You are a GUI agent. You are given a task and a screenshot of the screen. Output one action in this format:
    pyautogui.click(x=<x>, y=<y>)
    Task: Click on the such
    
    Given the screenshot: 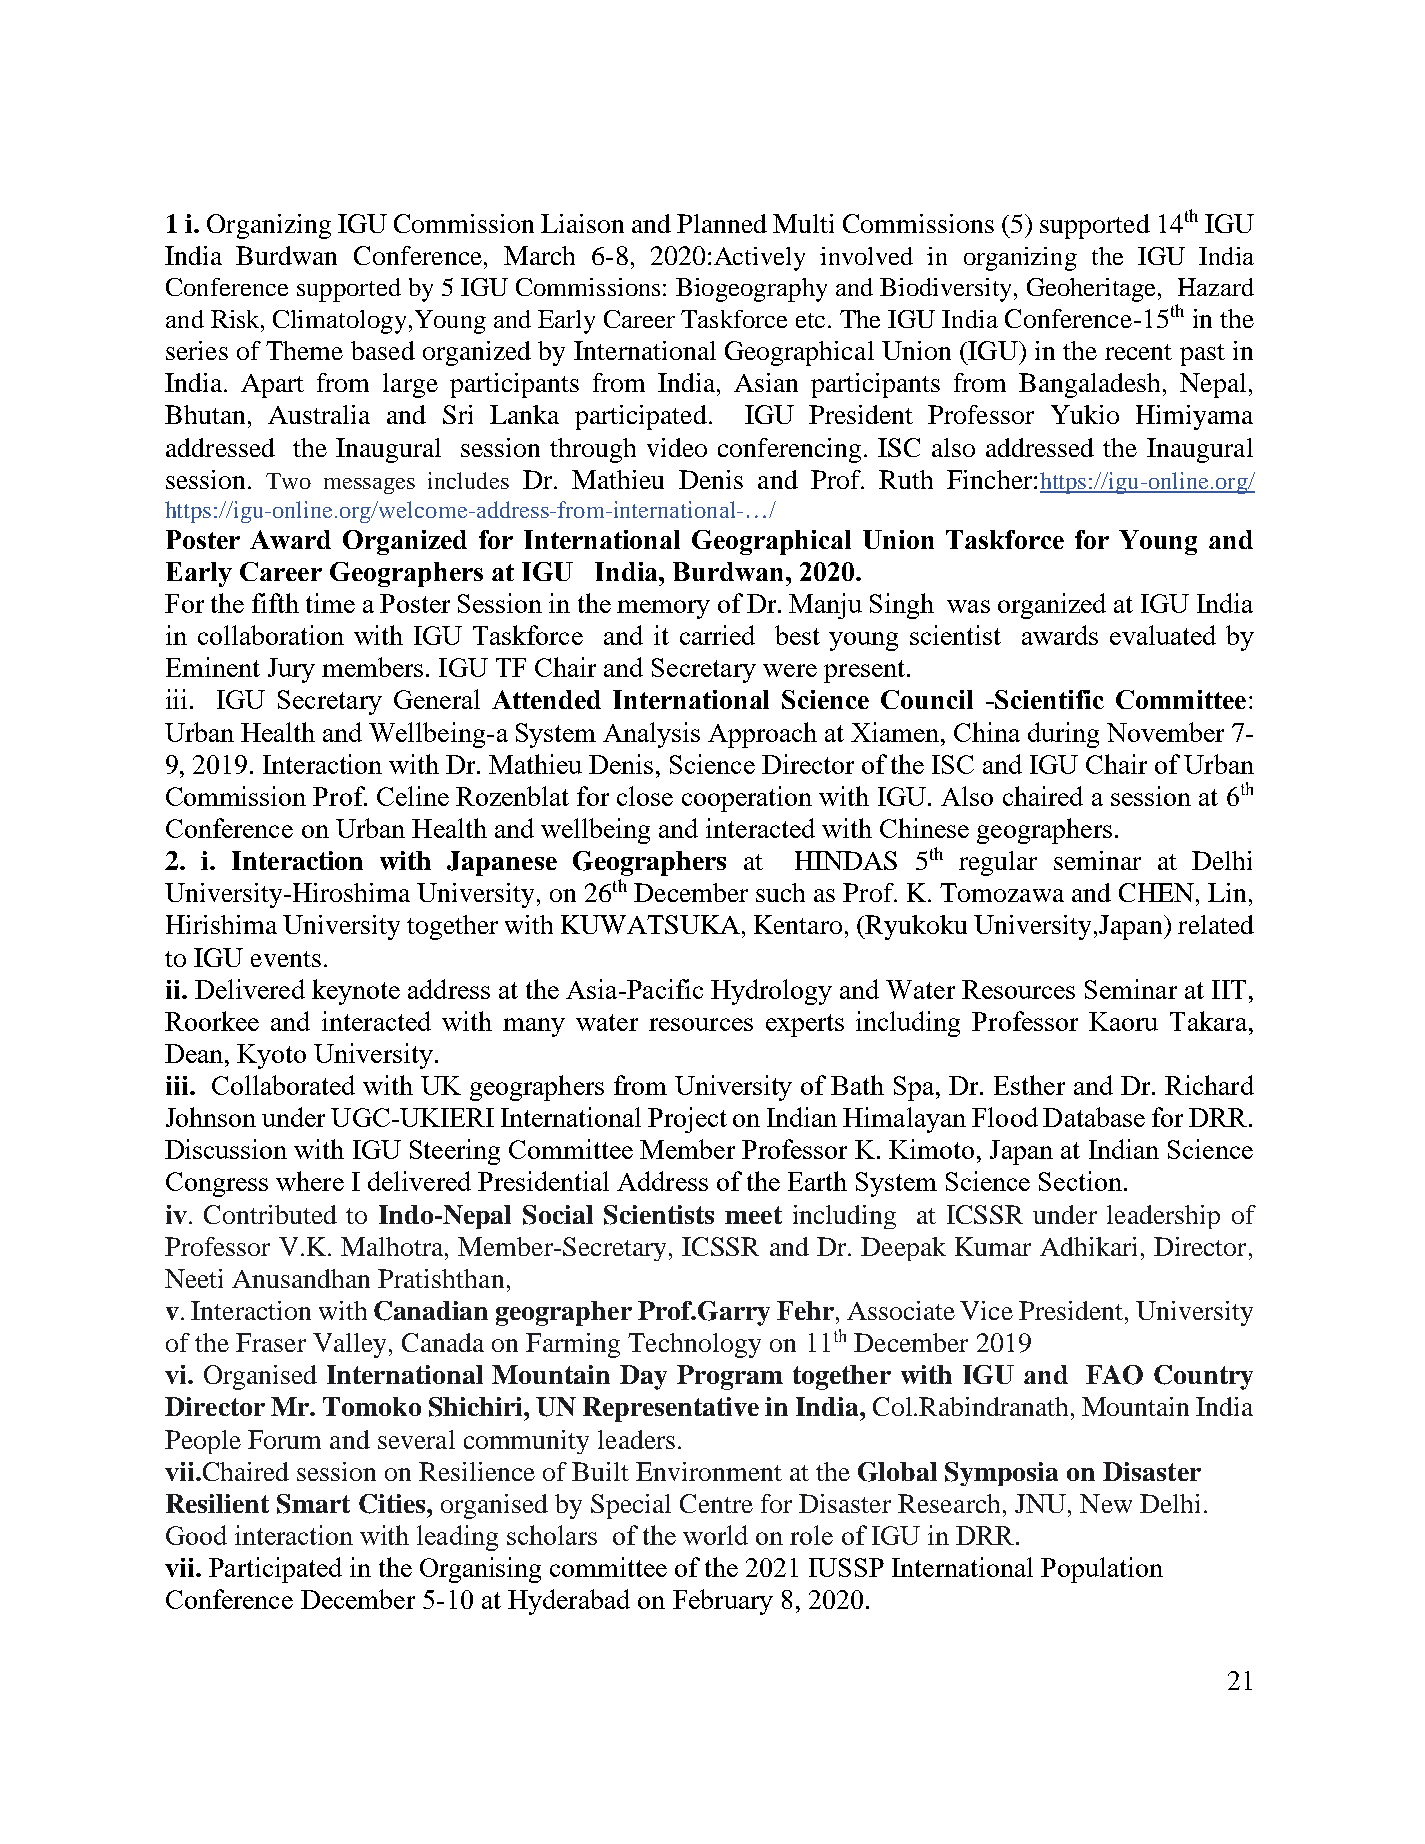 What is the action you would take?
    pyautogui.click(x=780, y=892)
